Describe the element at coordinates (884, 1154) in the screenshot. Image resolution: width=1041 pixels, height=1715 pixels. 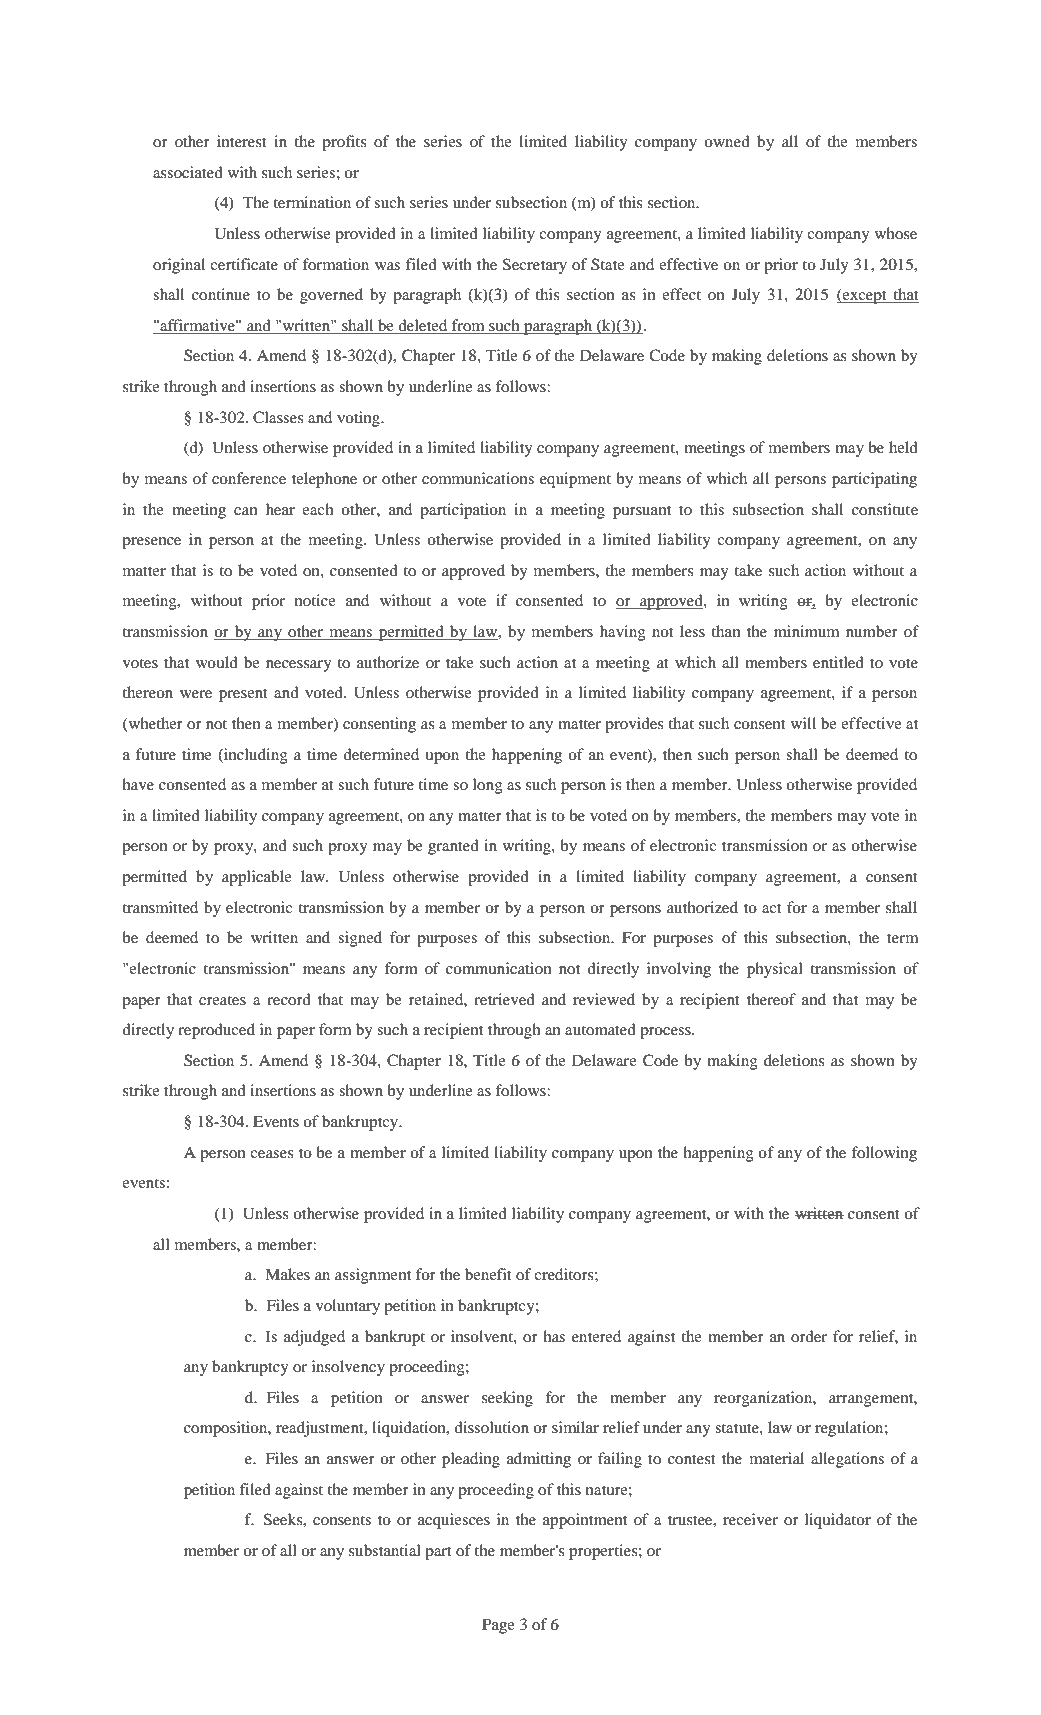
I see `following` at that location.
